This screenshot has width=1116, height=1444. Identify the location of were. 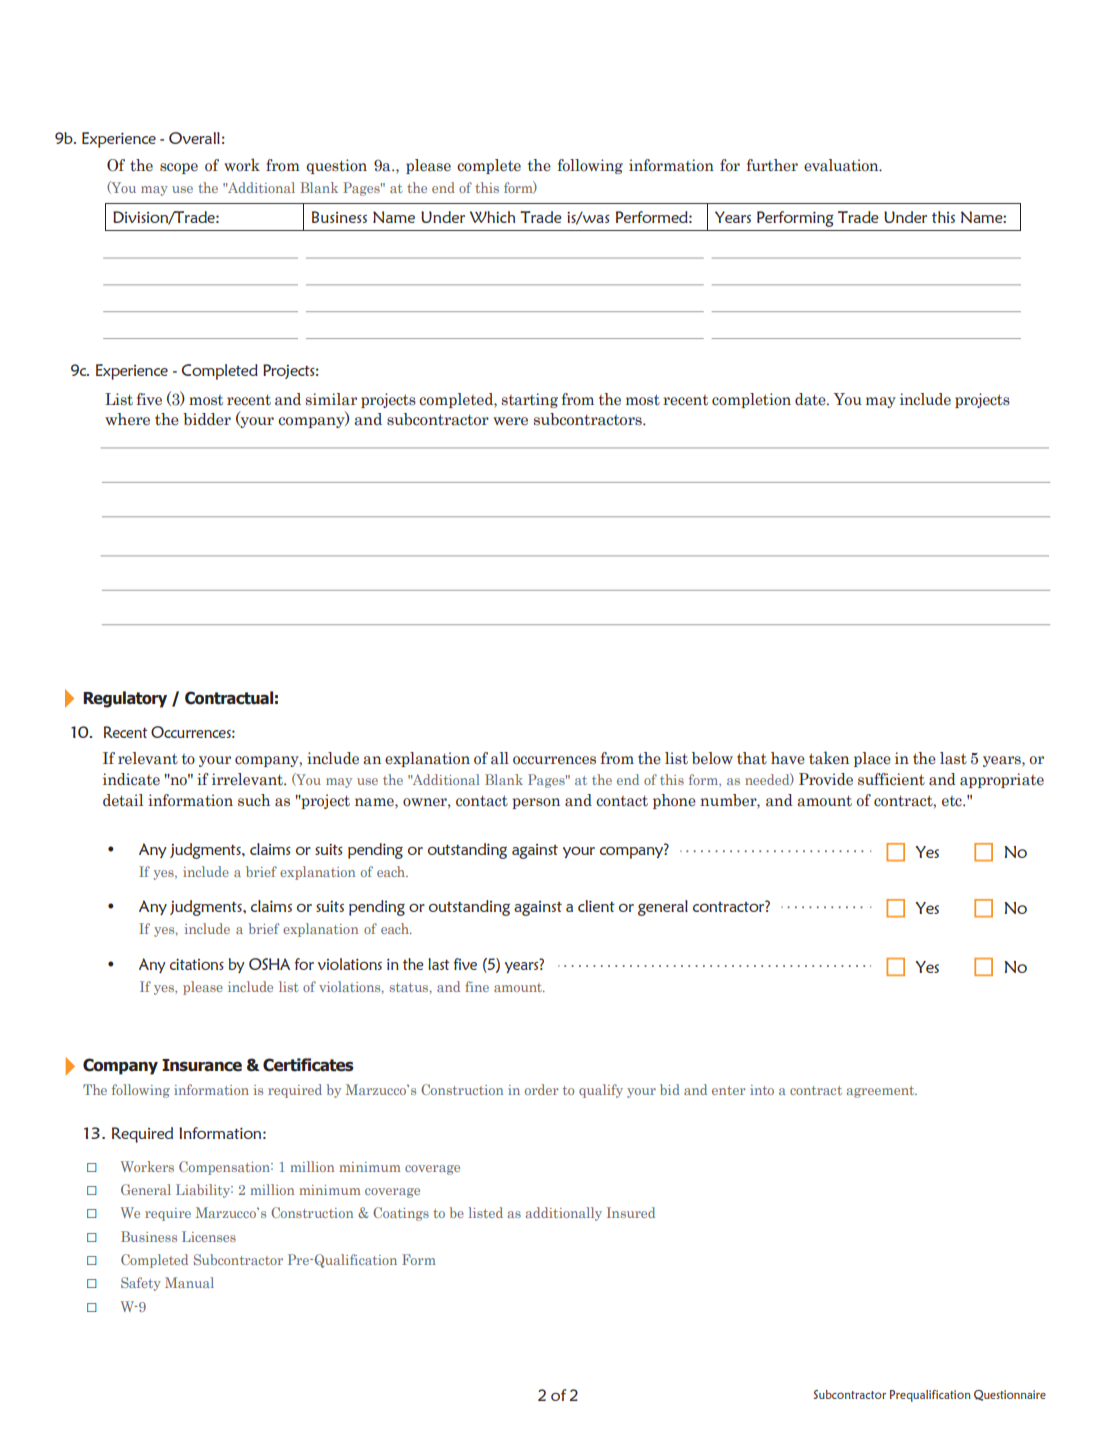
(510, 421).
